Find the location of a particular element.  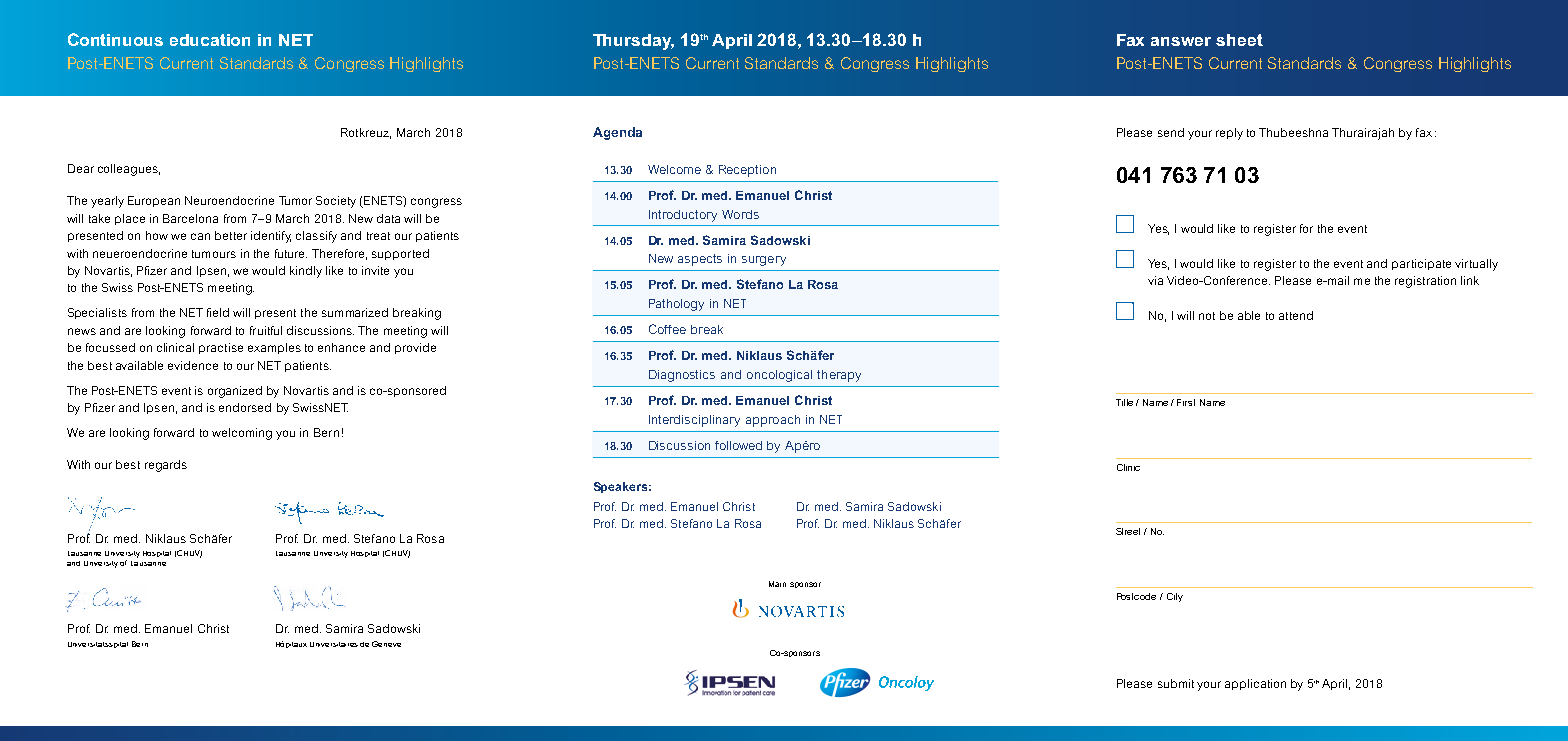

regards is located at coordinates (166, 466).
